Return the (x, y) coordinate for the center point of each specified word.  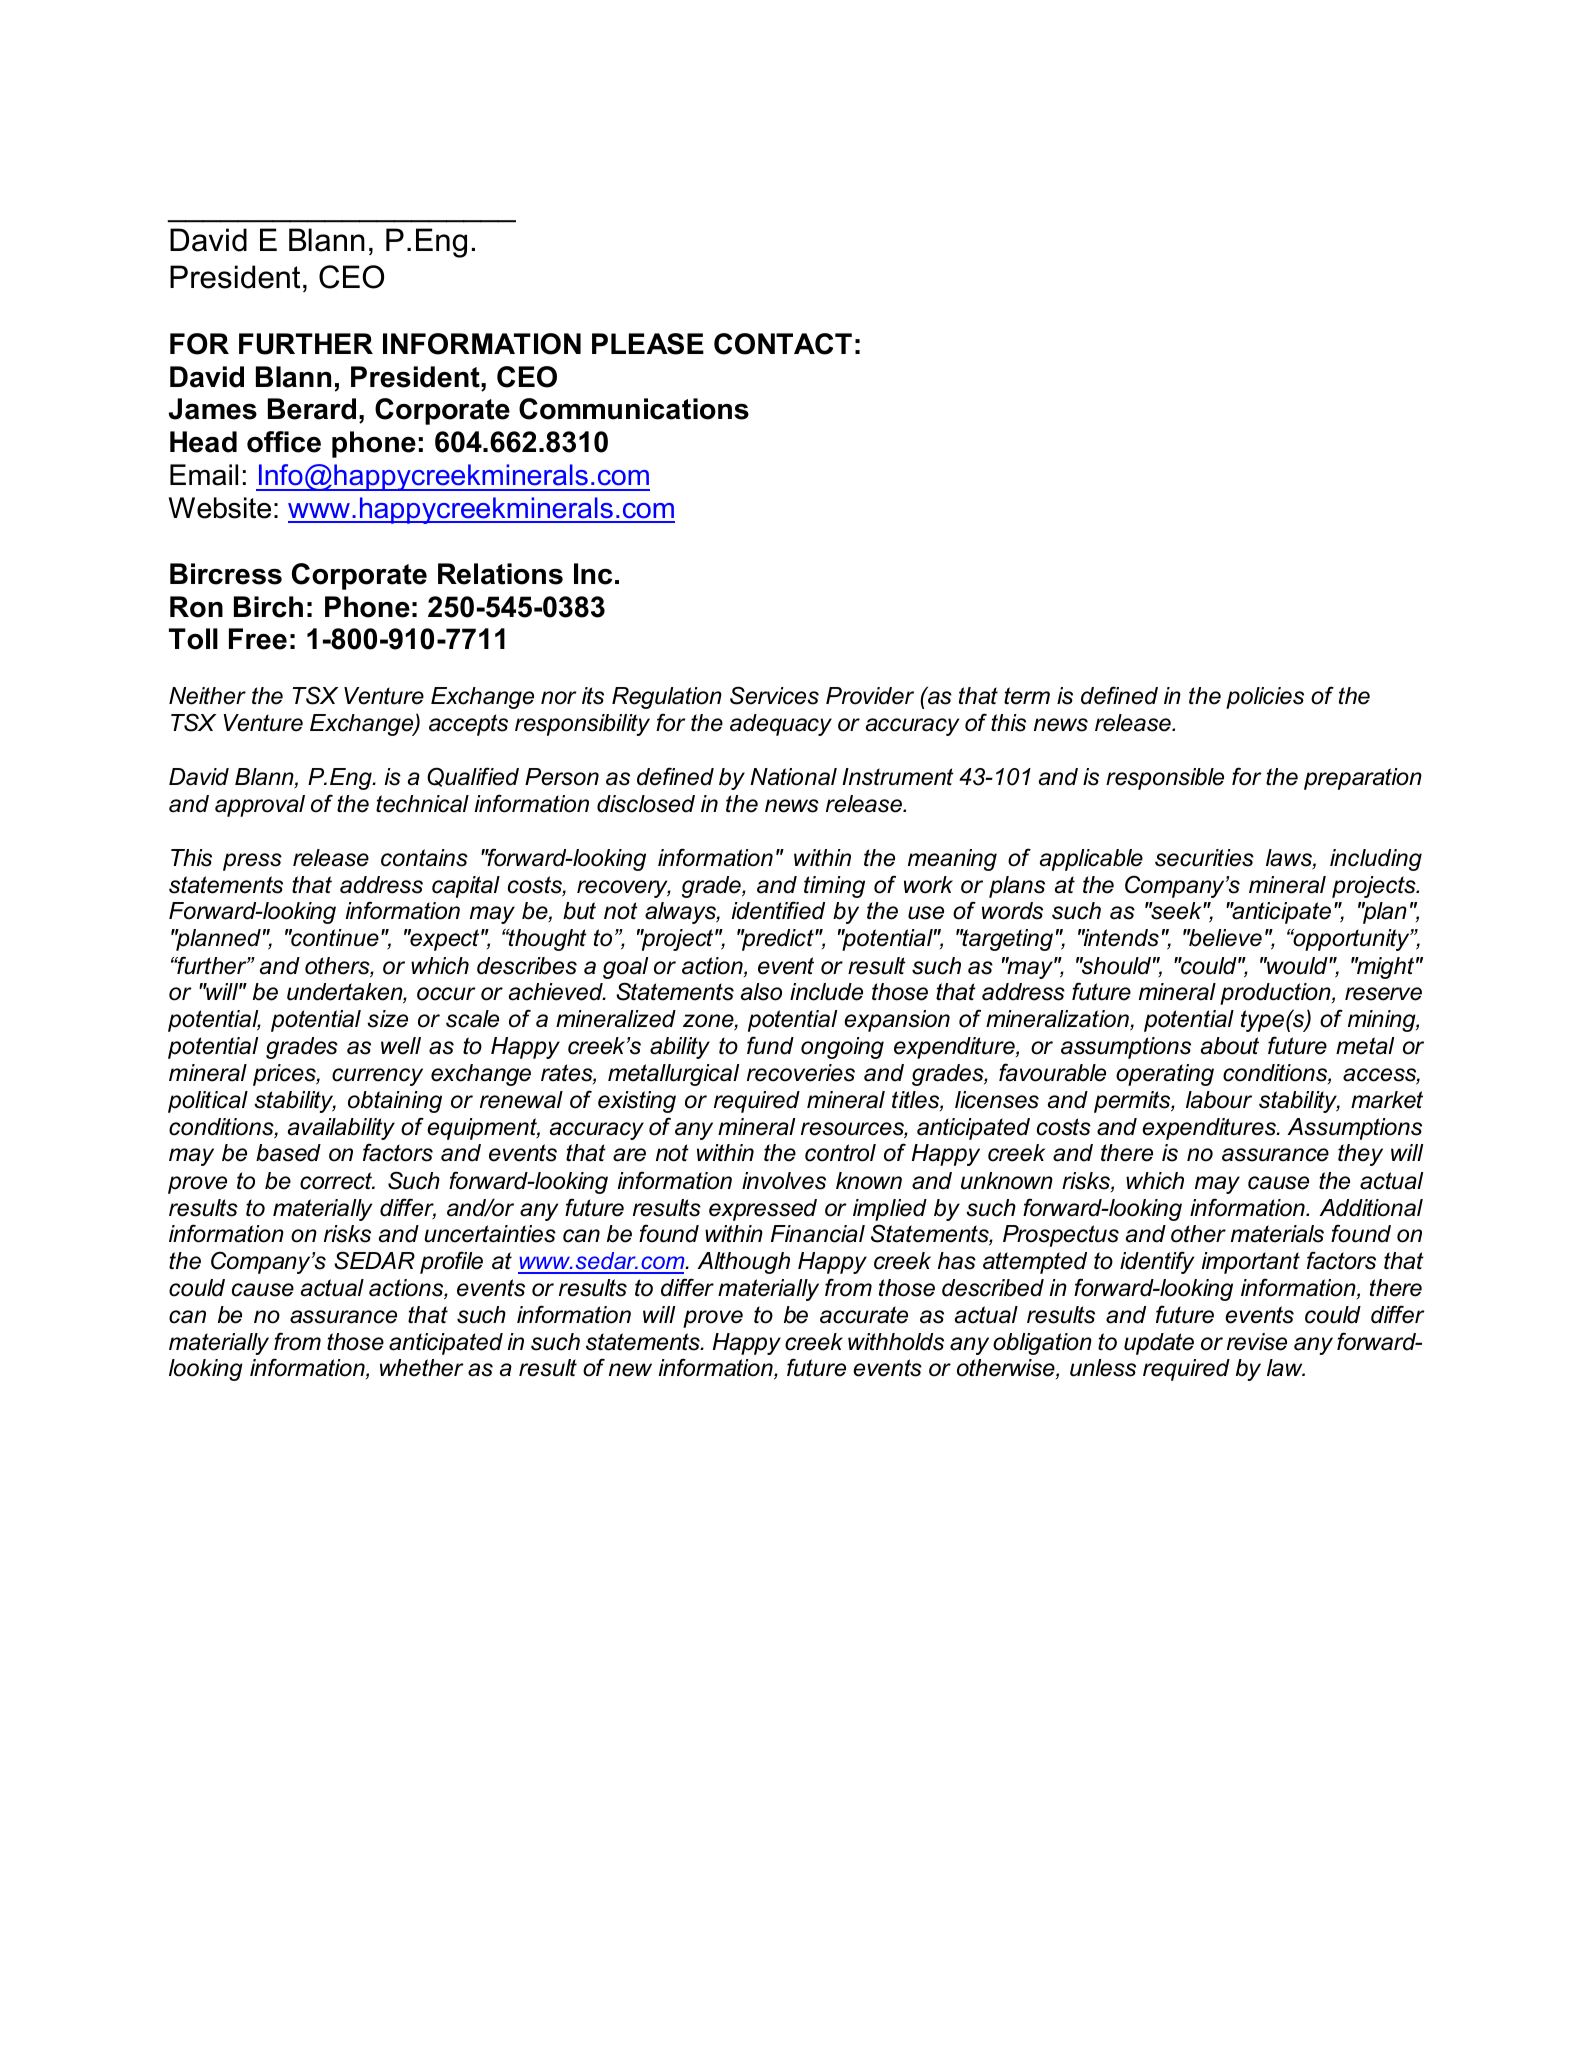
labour (1219, 1100)
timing (834, 887)
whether (422, 1368)
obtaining (395, 1102)
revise (1257, 1342)
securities (1204, 858)
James (212, 409)
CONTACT (783, 344)
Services (774, 695)
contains (424, 858)
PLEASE (648, 344)
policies (1265, 698)
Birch (268, 607)
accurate (864, 1315)
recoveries (801, 1073)
